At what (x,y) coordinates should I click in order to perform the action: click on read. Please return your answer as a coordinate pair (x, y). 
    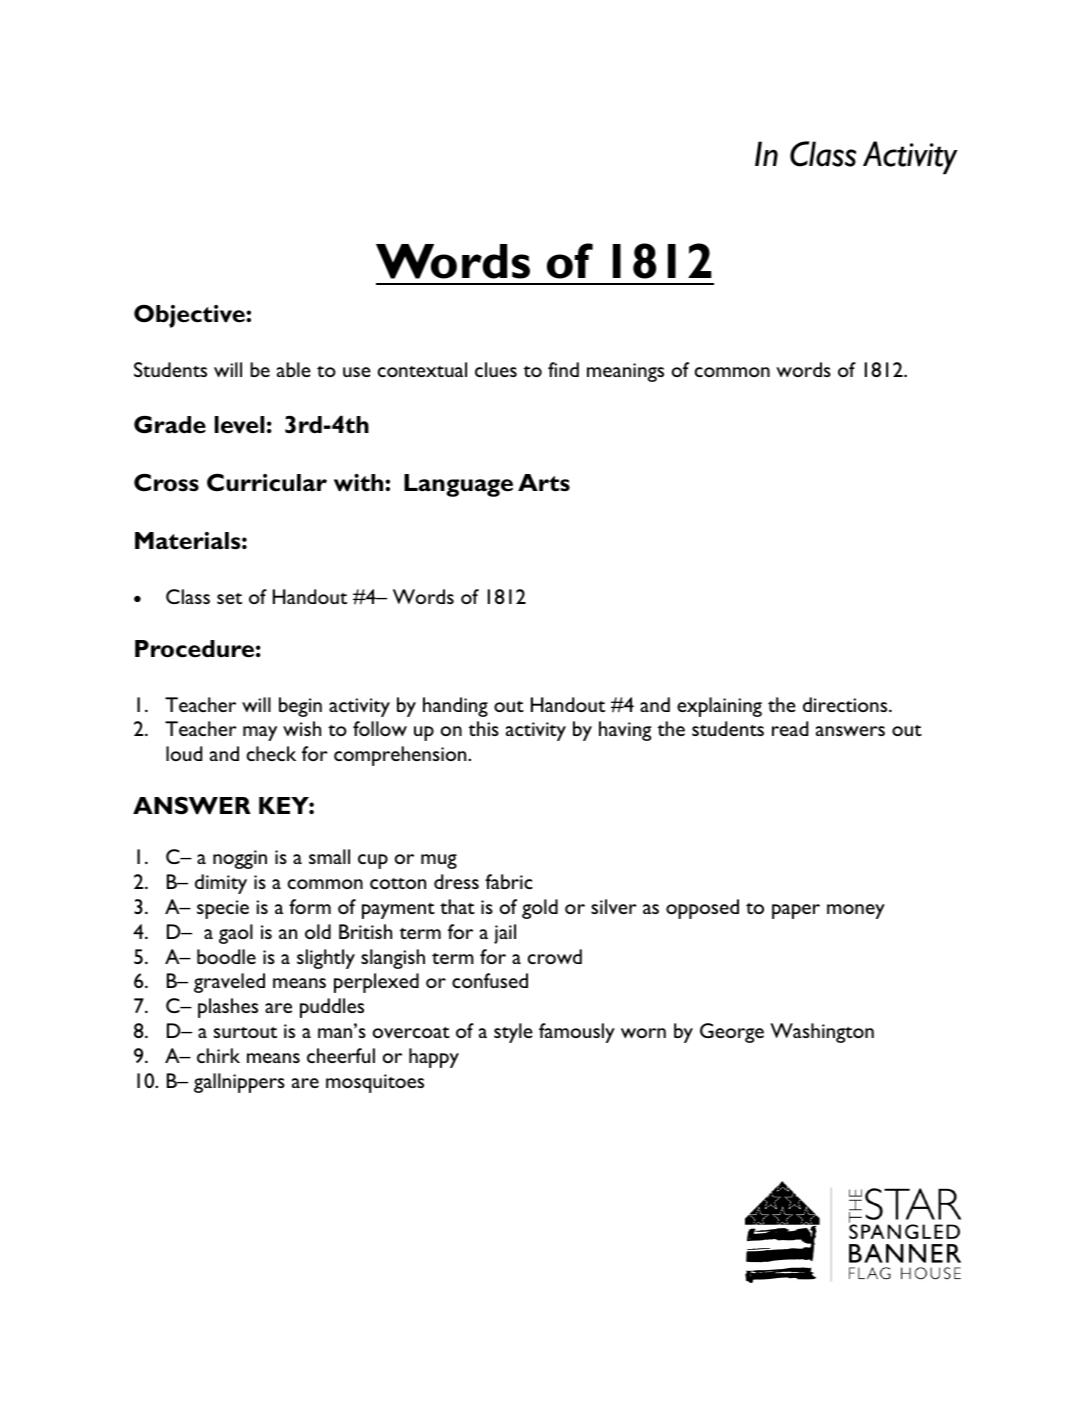
    Looking at the image, I should click on (790, 728).
